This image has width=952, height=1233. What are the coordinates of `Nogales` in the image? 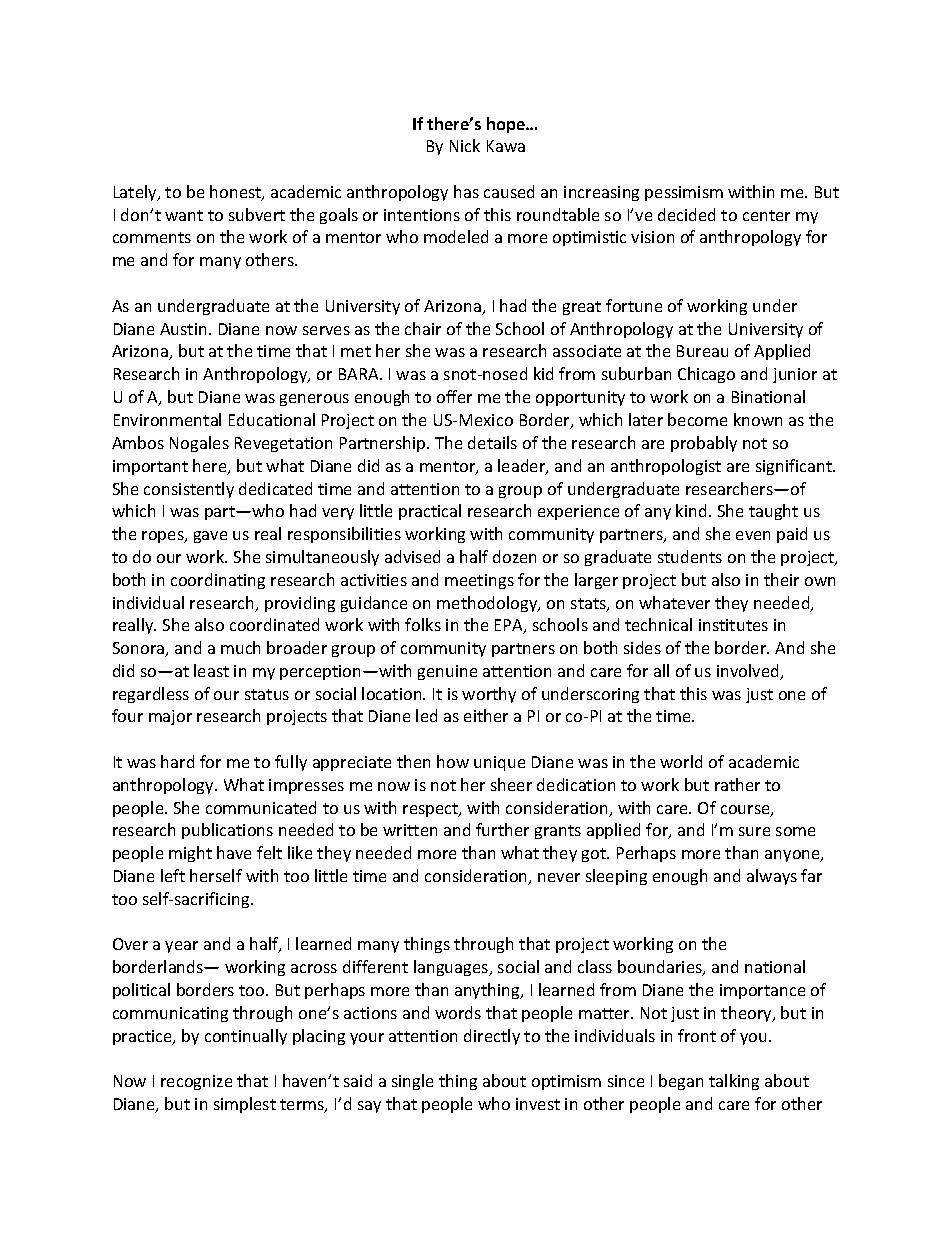 It's located at (199, 444).
